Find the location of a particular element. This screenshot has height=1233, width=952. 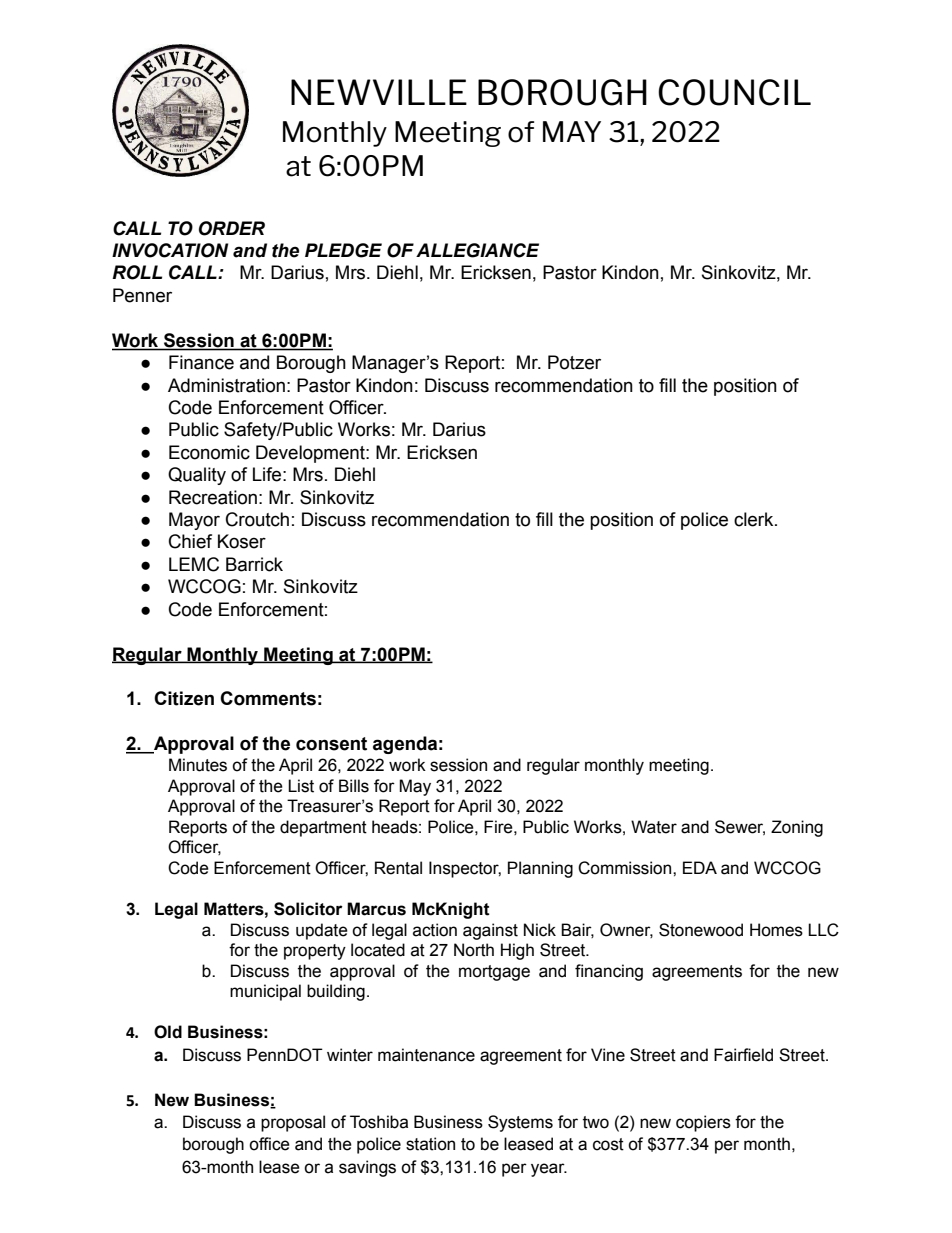

PLEDGE is located at coordinates (343, 250).
